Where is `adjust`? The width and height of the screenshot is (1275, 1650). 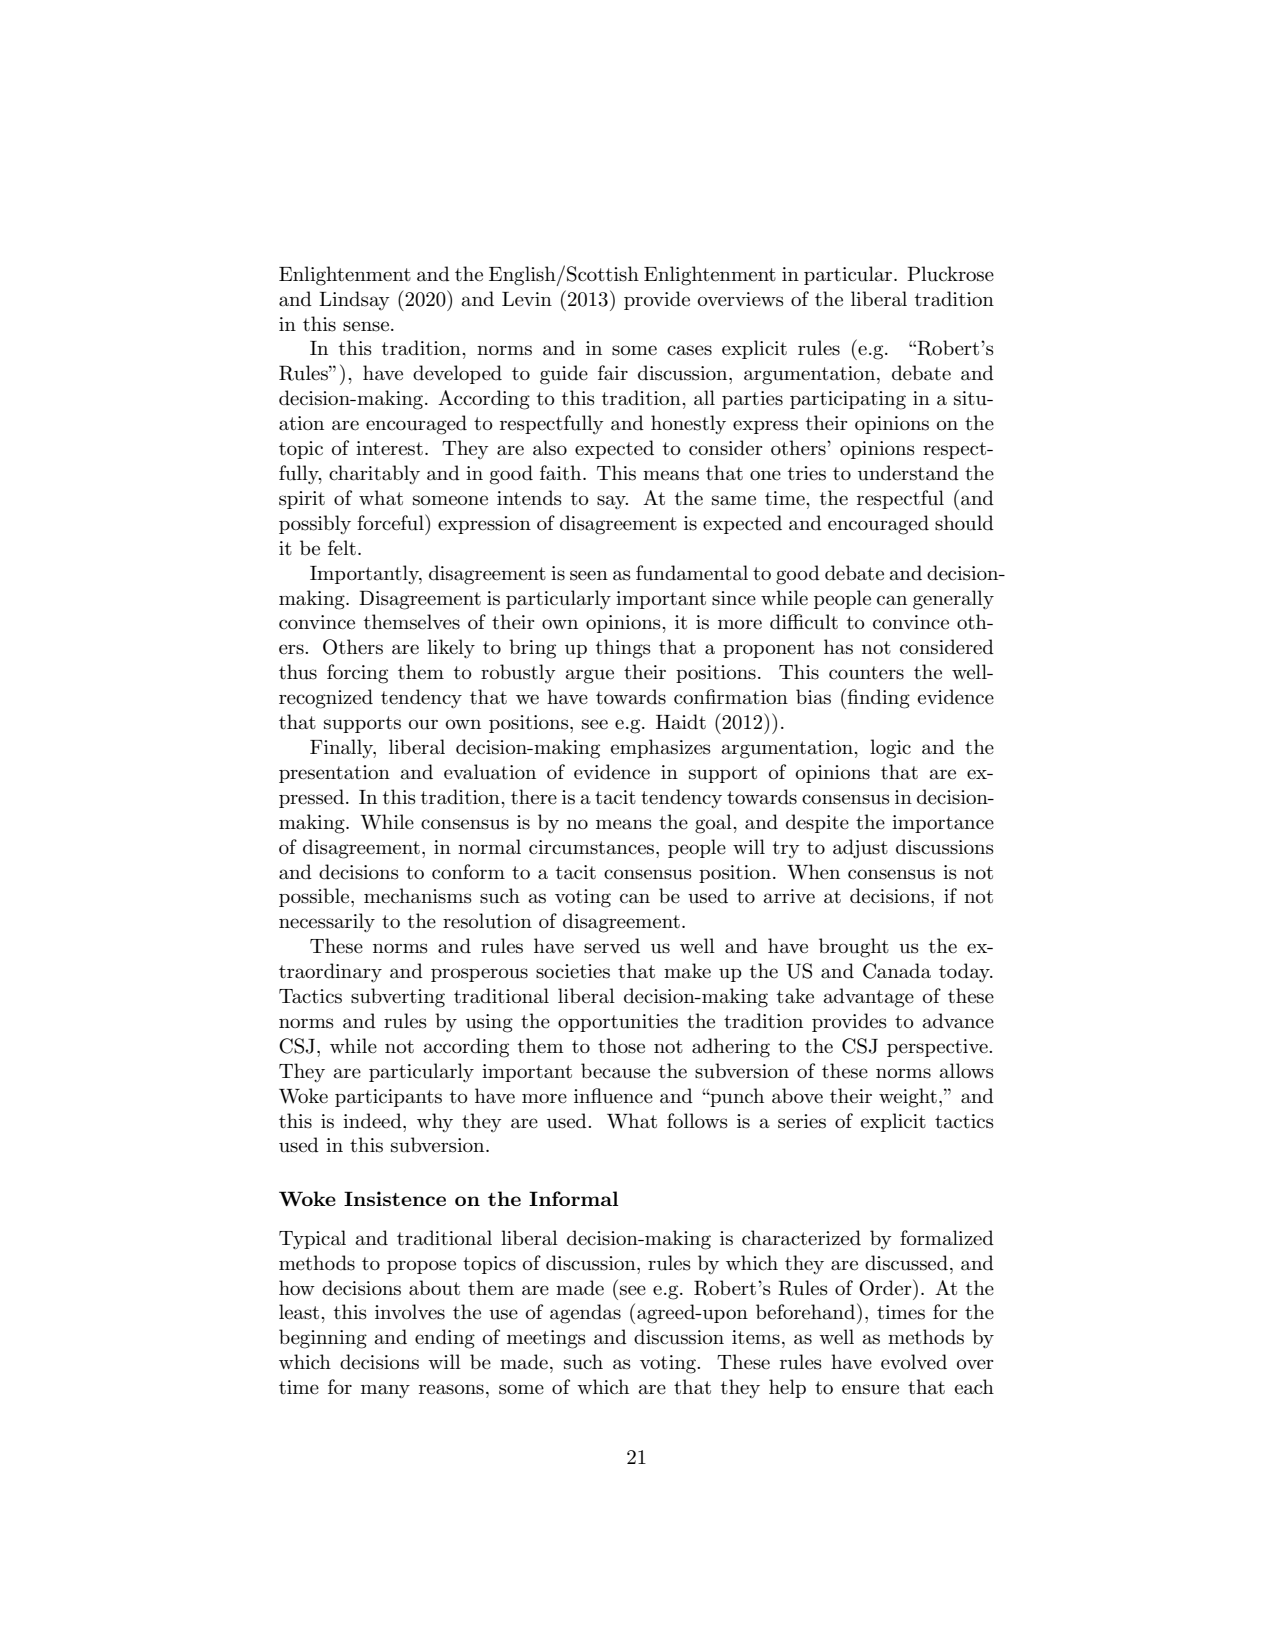
adjust is located at coordinates (860, 849).
